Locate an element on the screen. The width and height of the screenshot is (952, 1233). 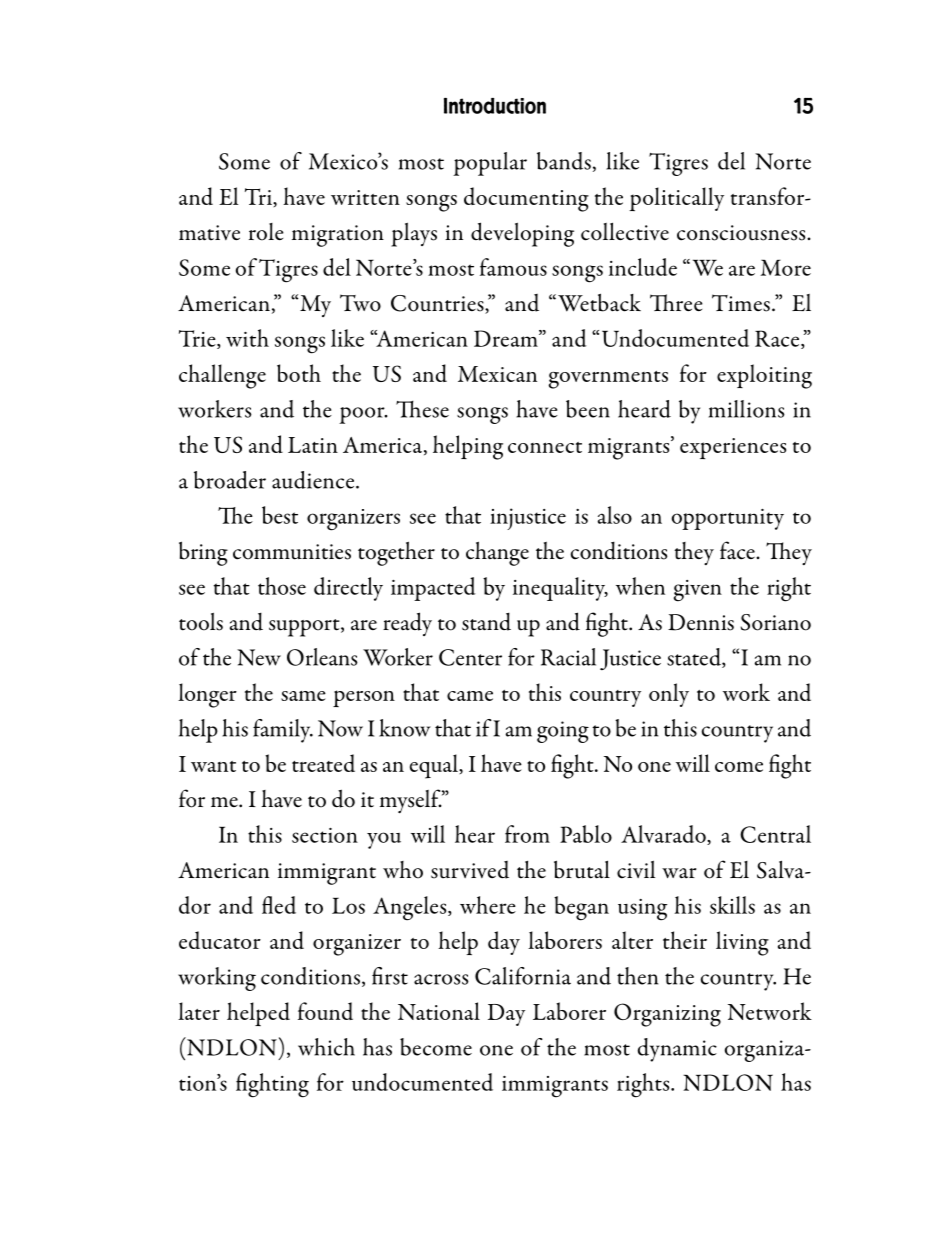
California is located at coordinates (523, 976).
